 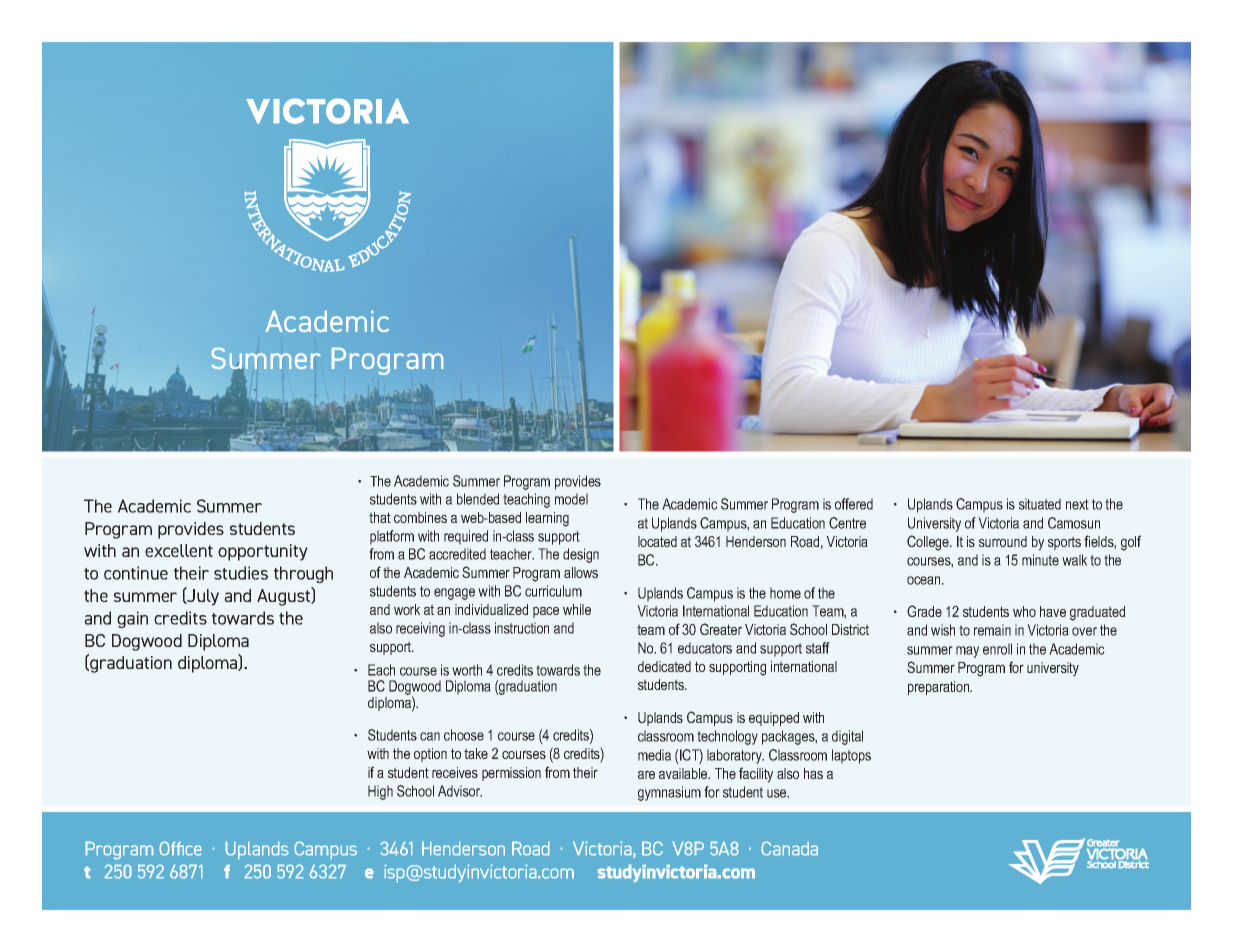 What do you see at coordinates (1040, 504) in the document?
I see `situated` at bounding box center [1040, 504].
